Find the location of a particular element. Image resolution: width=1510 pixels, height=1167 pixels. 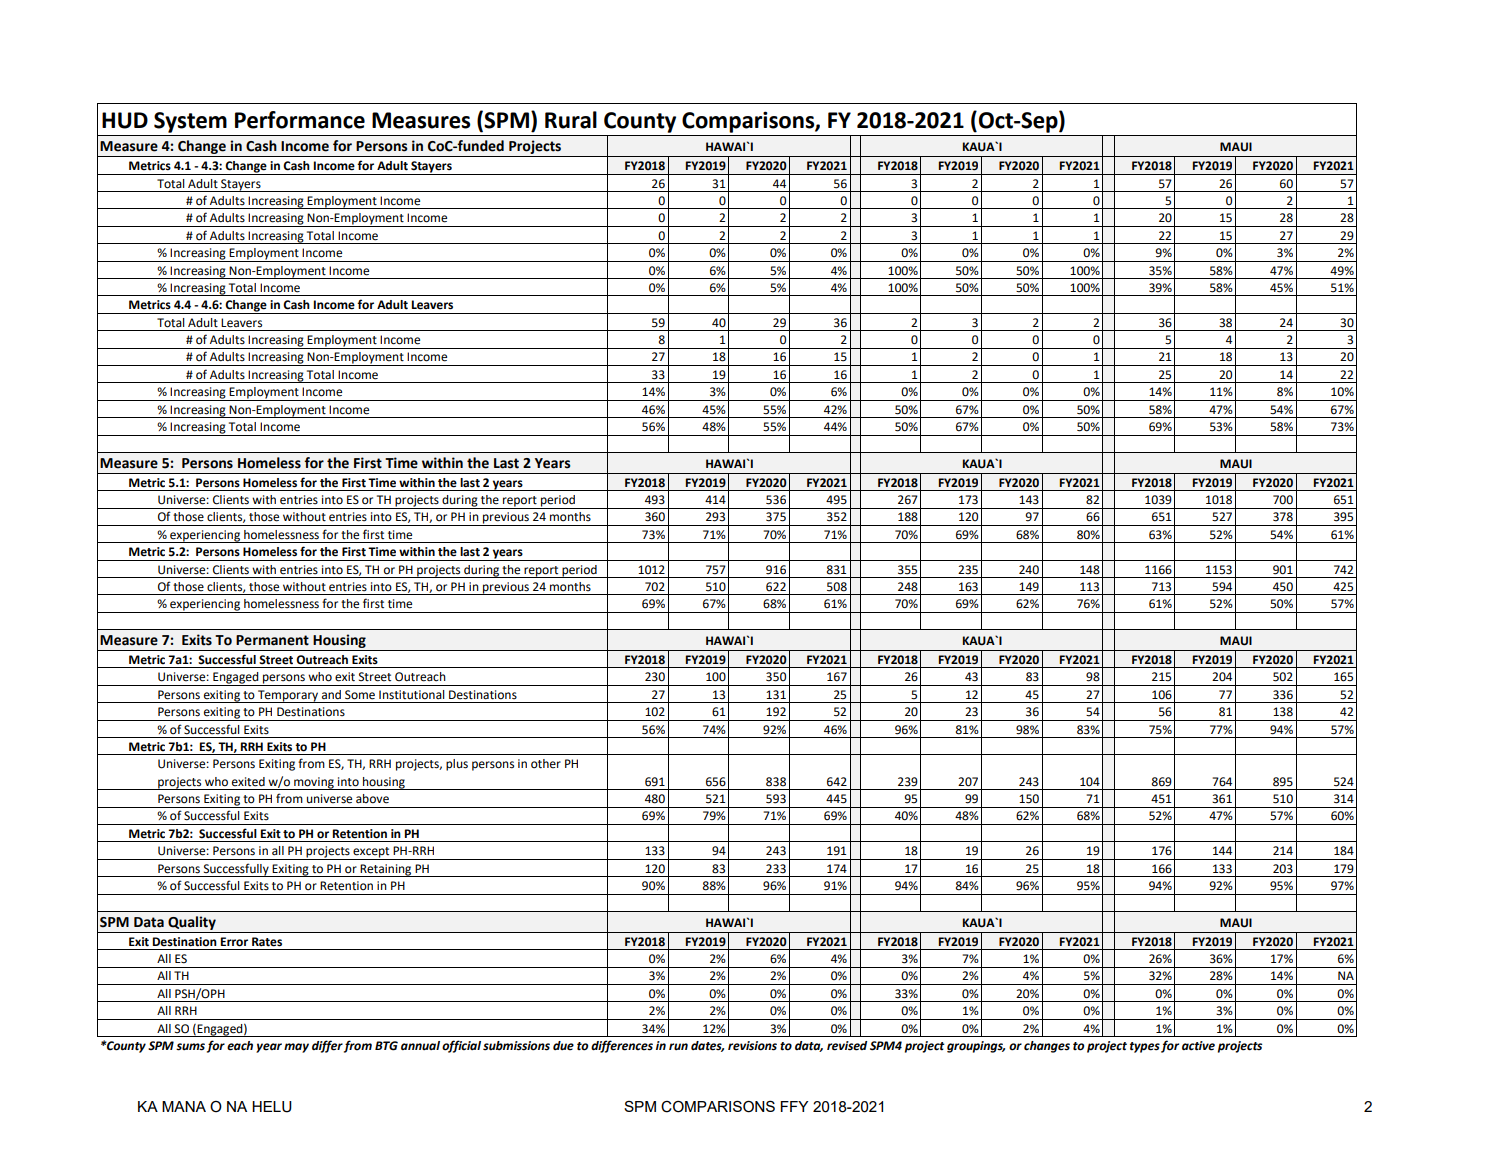

other is located at coordinates (546, 764).
